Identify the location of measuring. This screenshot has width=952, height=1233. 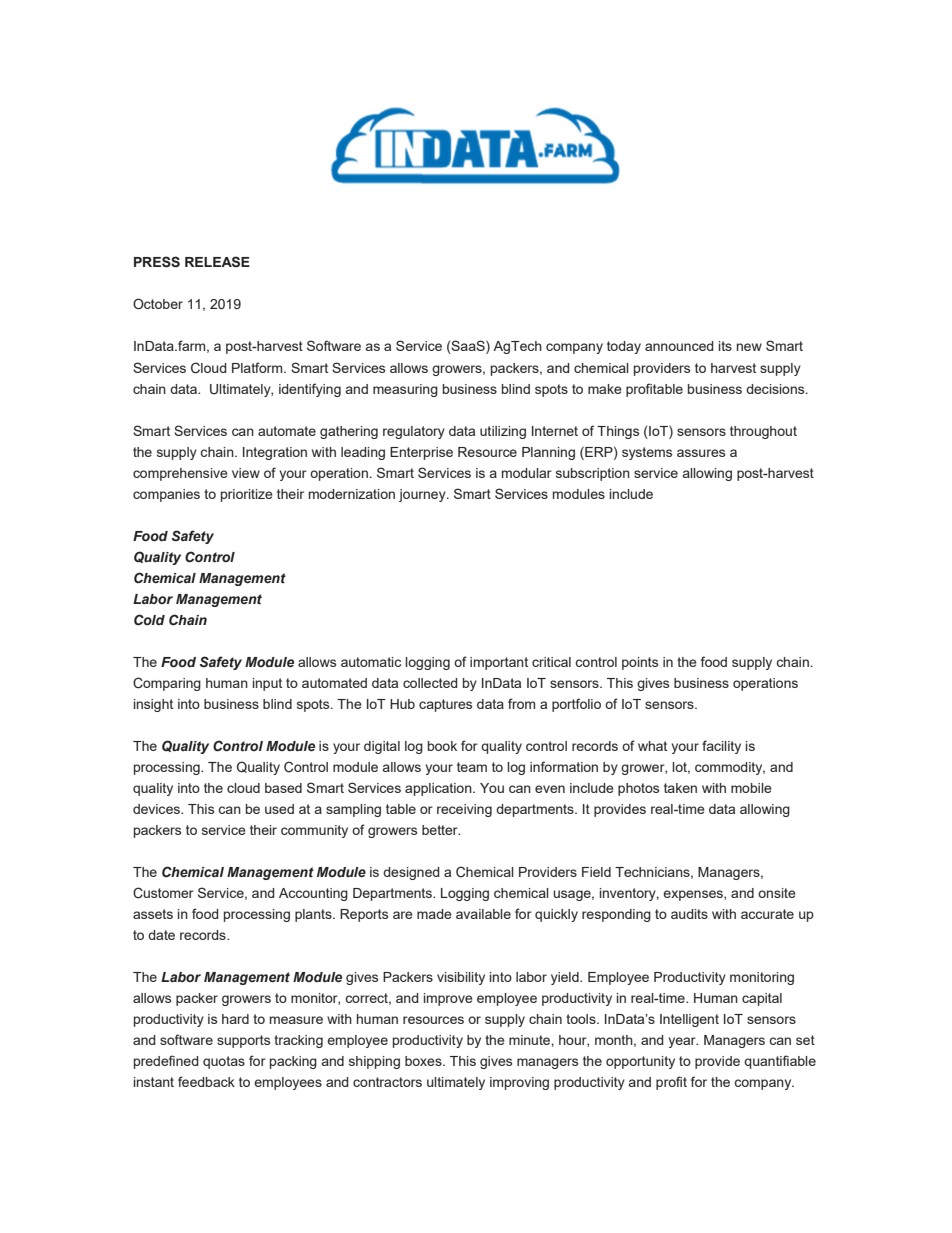
(405, 390).
